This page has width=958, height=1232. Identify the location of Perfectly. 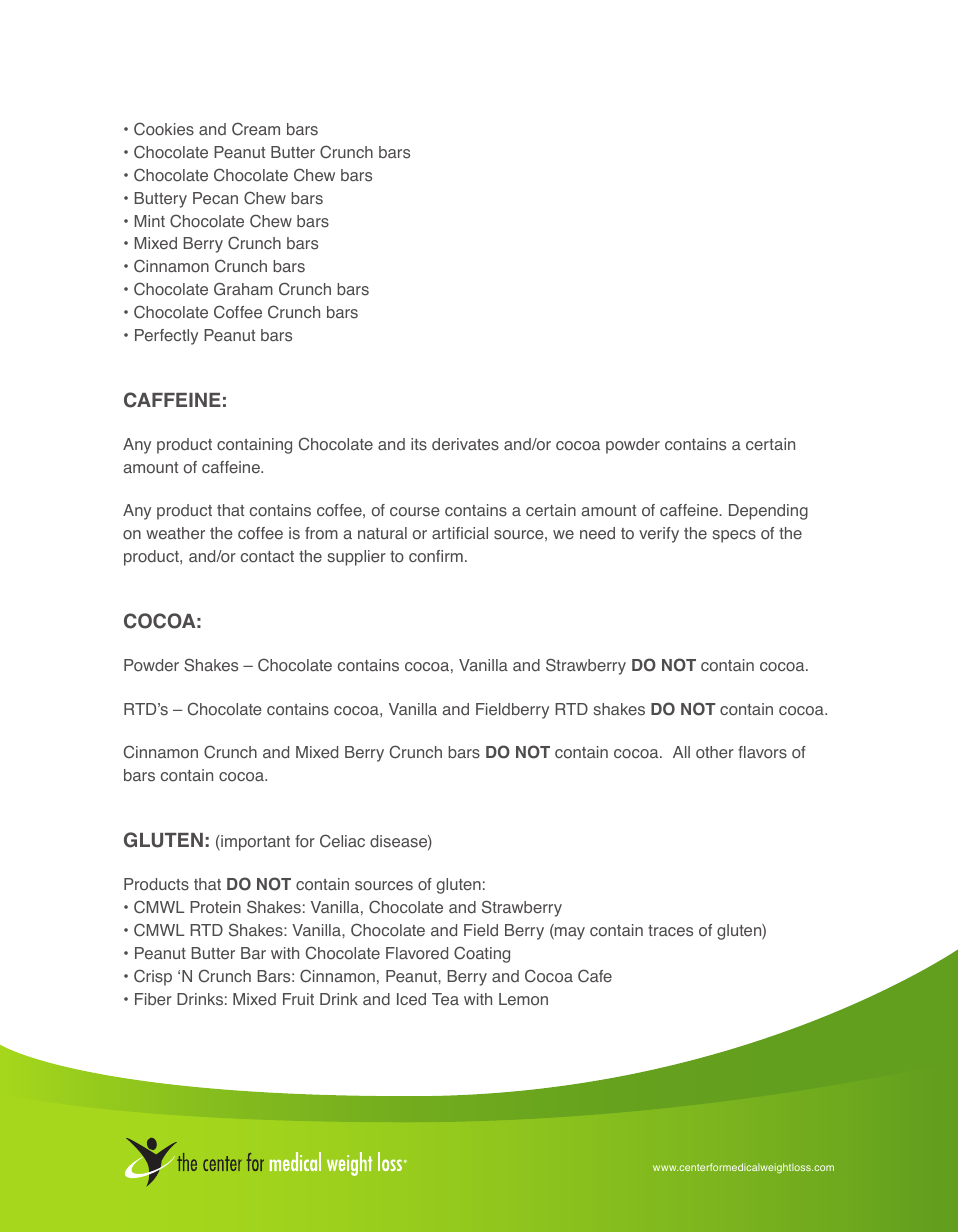
(166, 337).
